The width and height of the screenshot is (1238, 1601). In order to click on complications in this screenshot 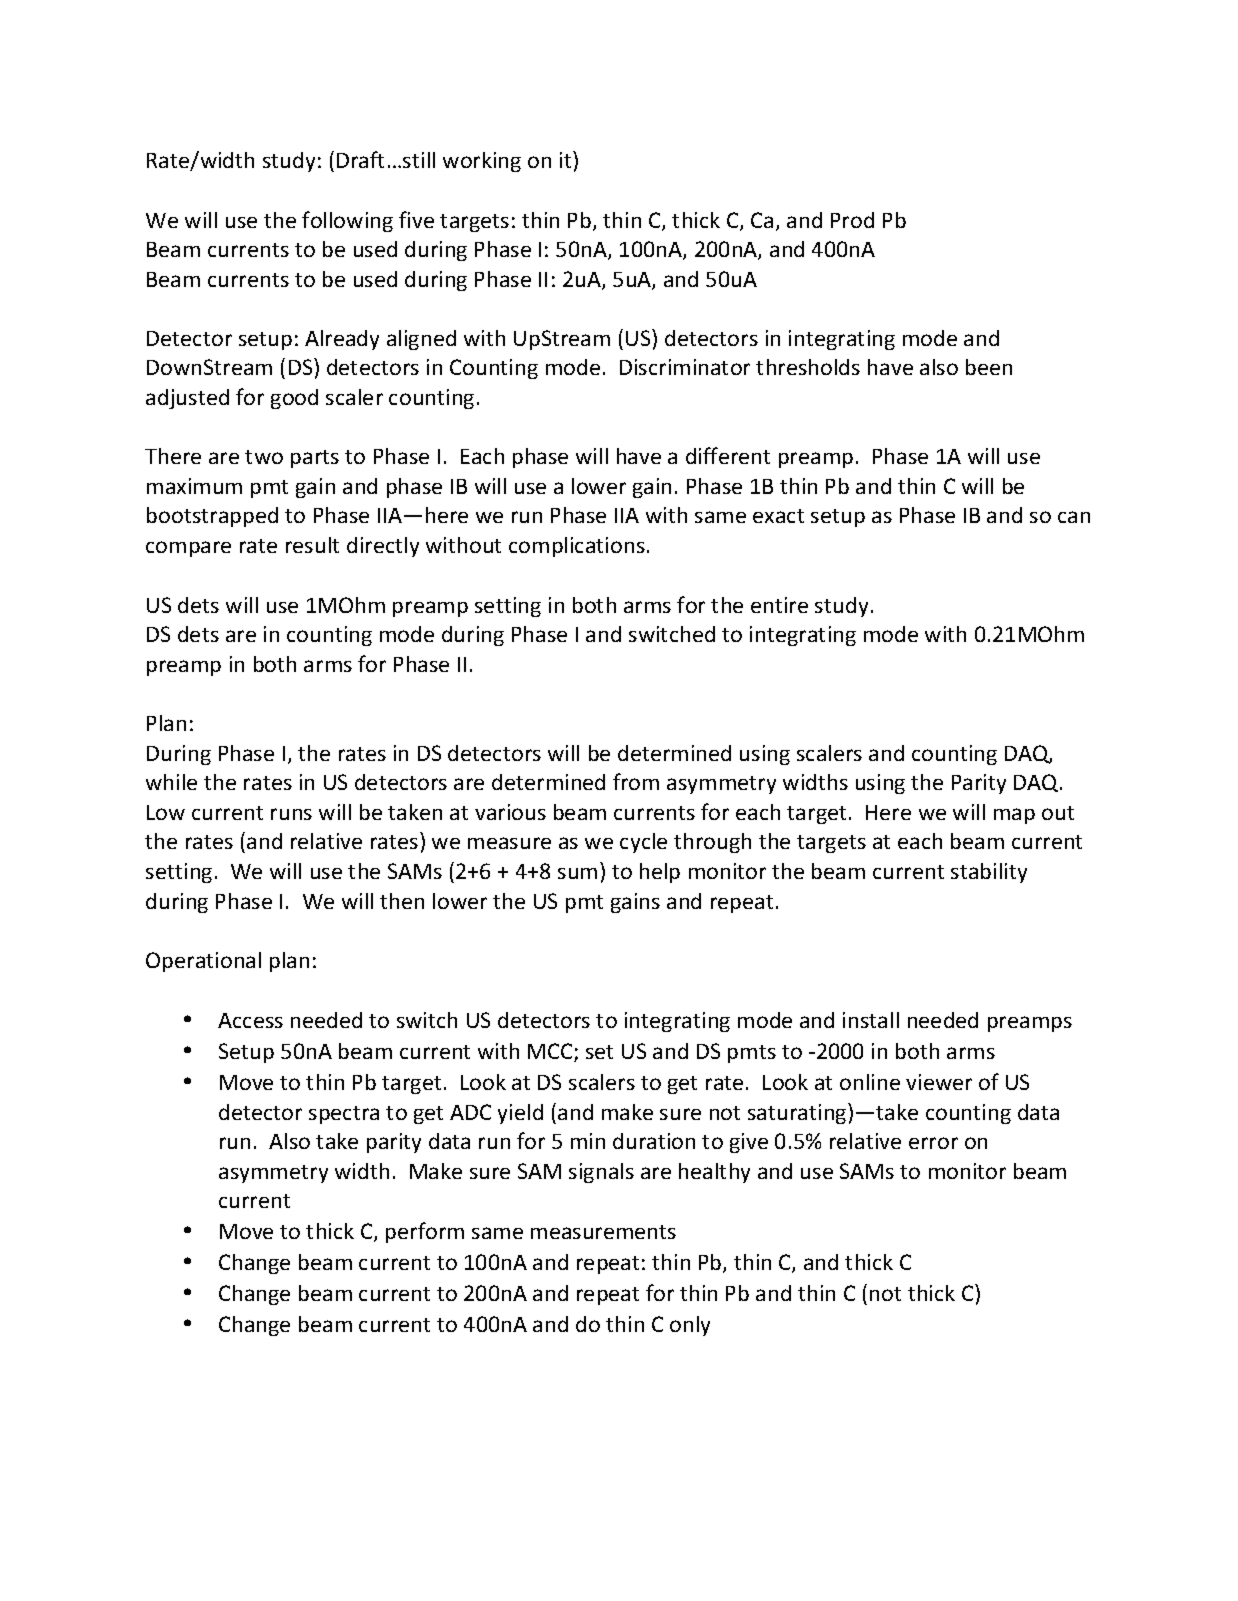, I will do `click(577, 547)`.
